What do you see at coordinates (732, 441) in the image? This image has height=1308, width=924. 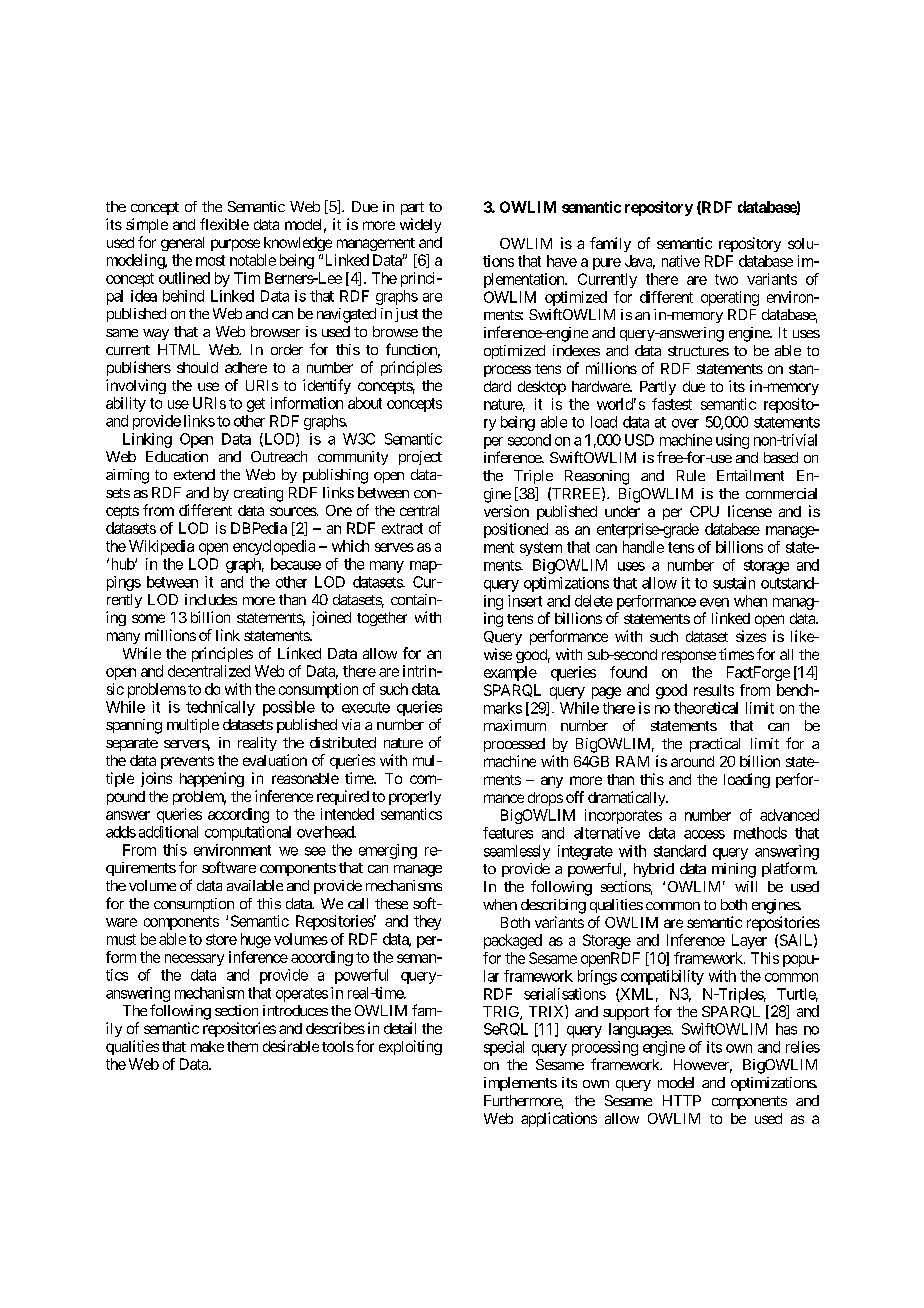 I see `using` at bounding box center [732, 441].
